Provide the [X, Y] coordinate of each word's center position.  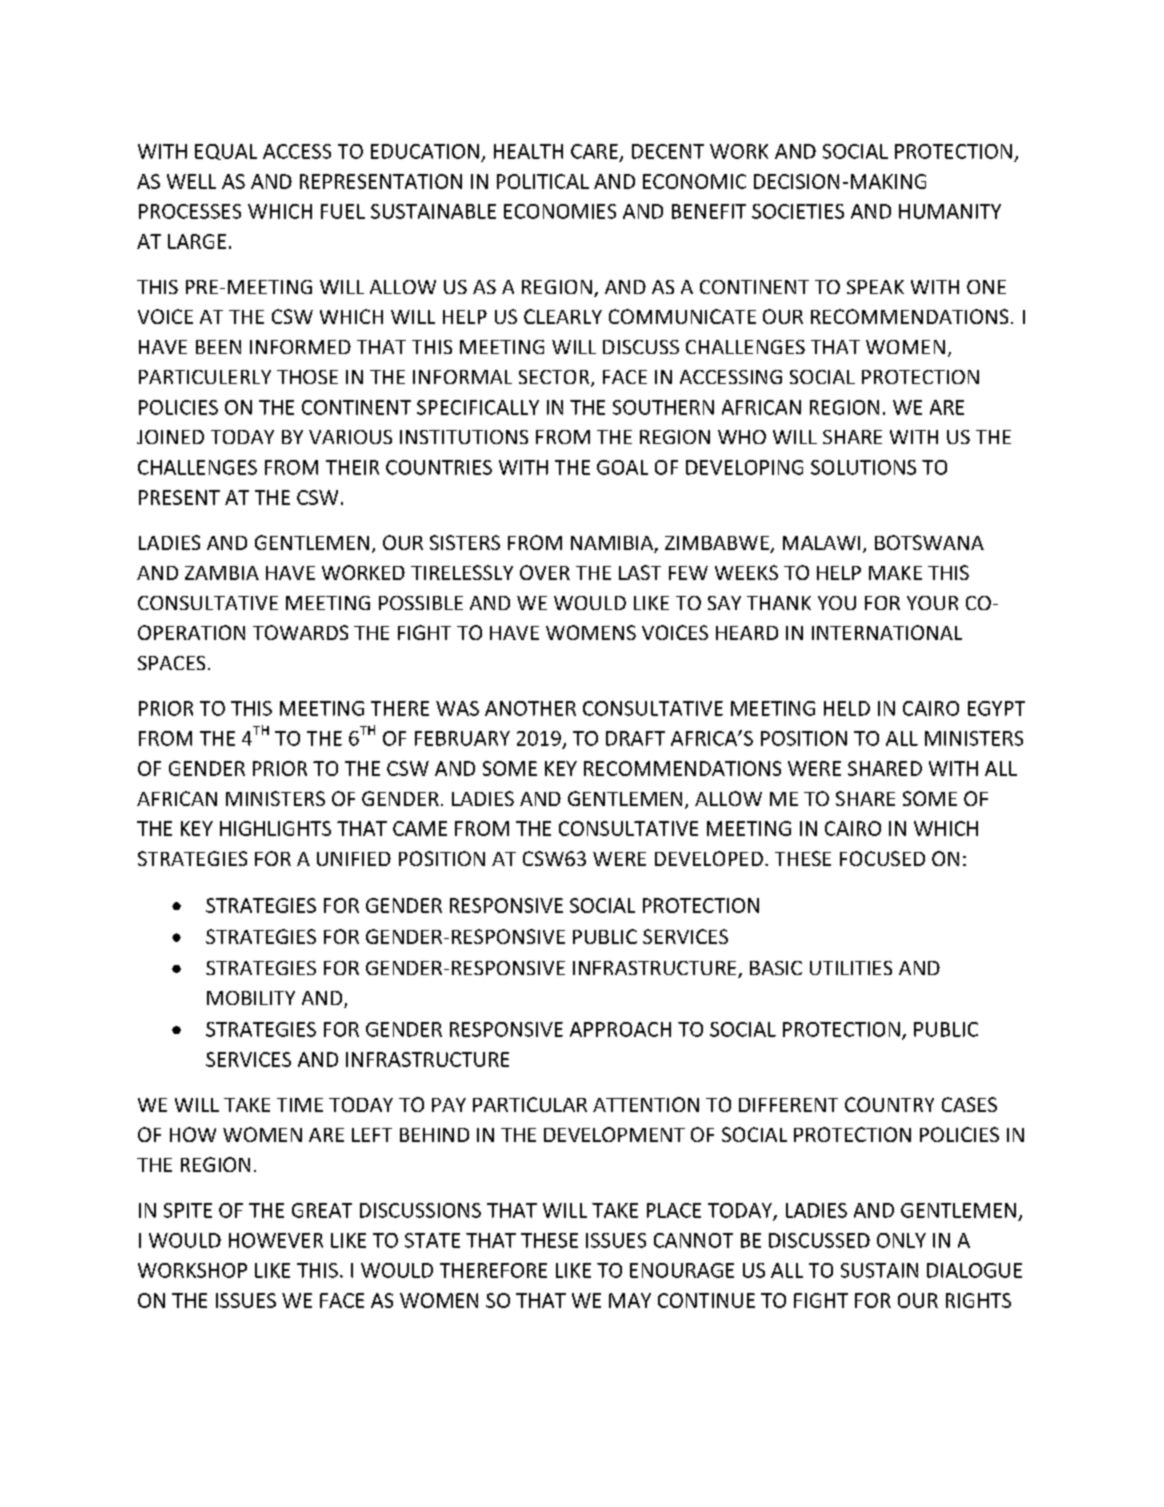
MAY [630, 1300]
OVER [545, 572]
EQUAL [226, 152]
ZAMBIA [222, 573]
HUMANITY [950, 211]
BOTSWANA [929, 542]
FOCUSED [882, 858]
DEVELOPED [709, 858]
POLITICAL [543, 181]
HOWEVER [276, 1240]
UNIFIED [354, 859]
